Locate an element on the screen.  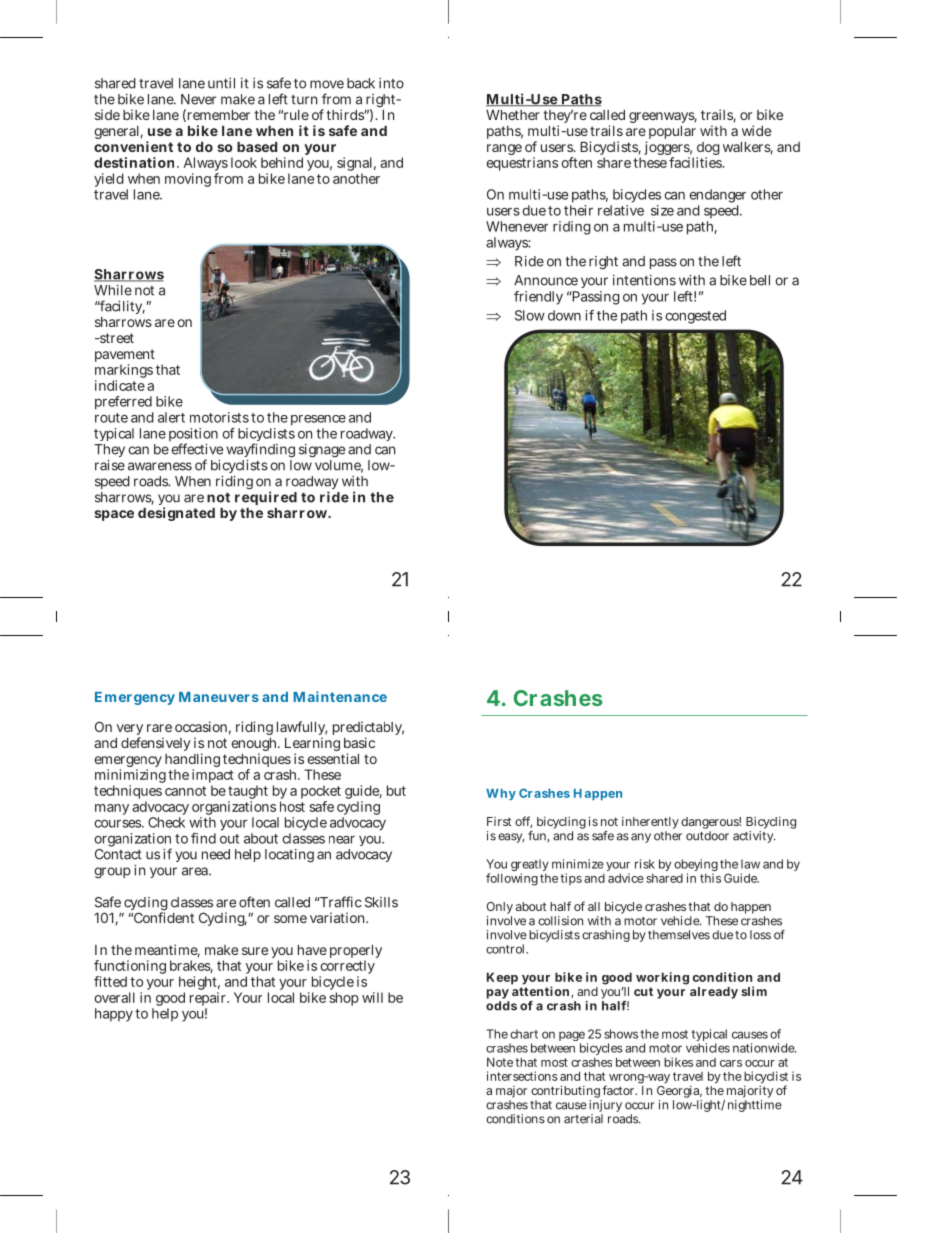
greenways is located at coordinates (663, 117).
